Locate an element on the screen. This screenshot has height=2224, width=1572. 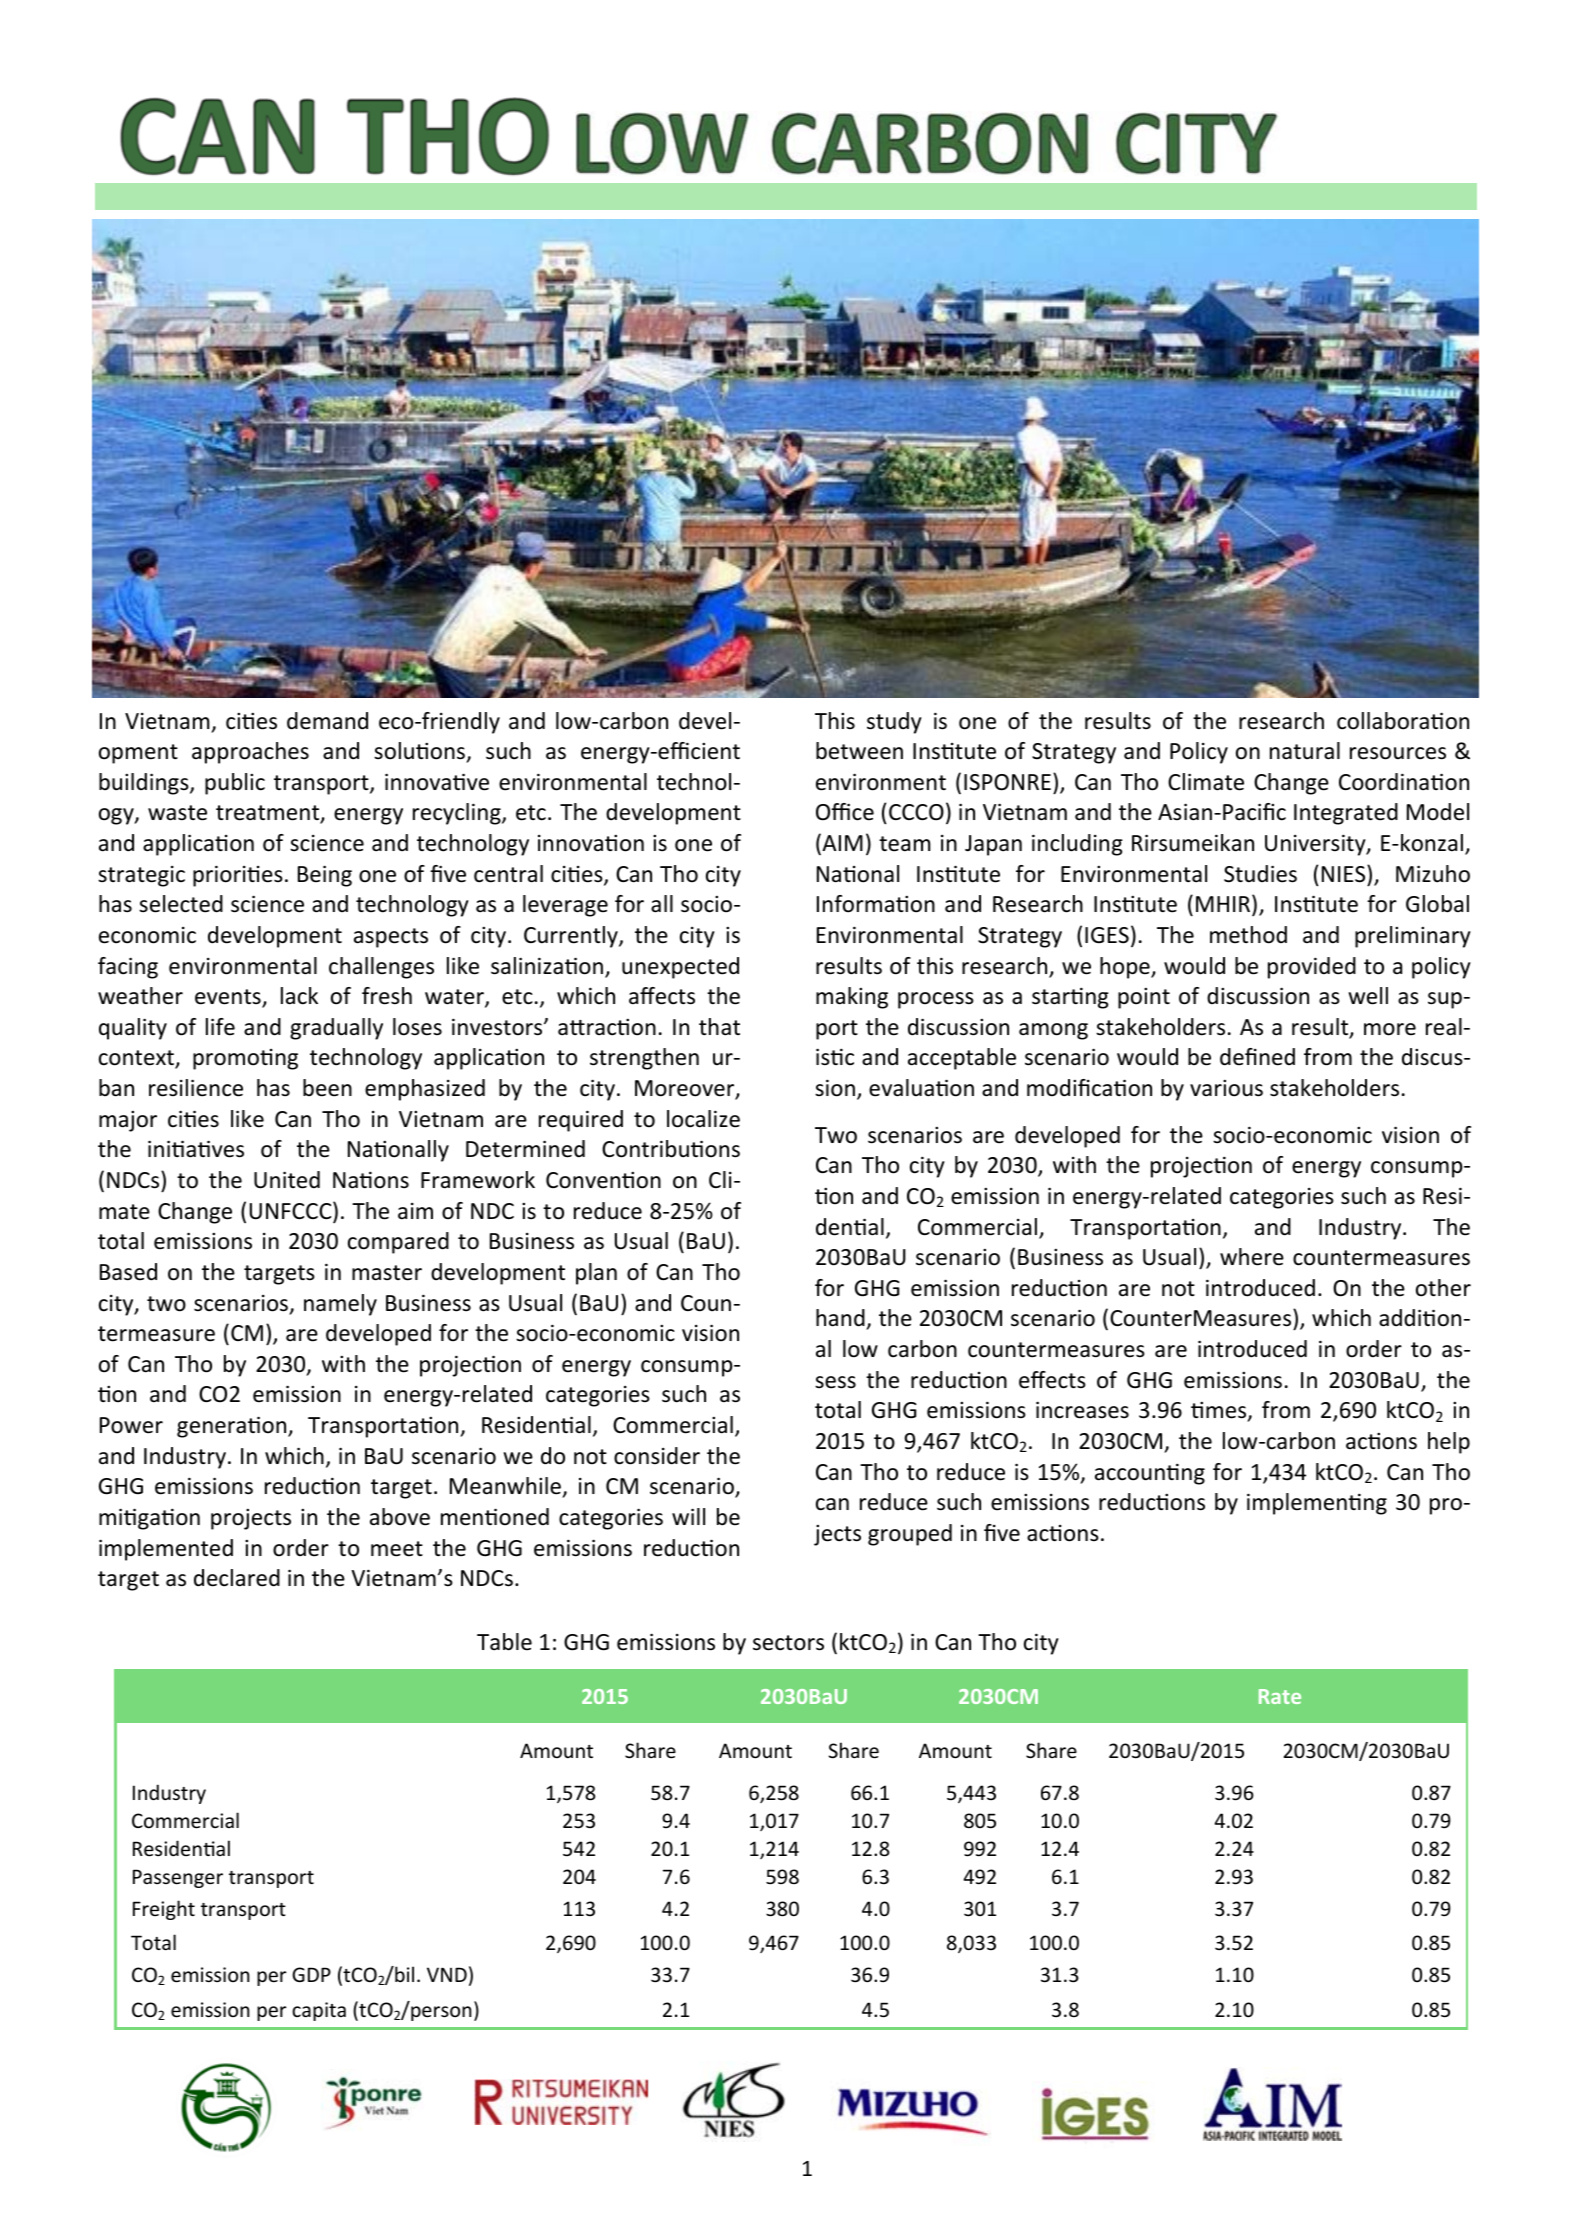
capita is located at coordinates (319, 2011).
